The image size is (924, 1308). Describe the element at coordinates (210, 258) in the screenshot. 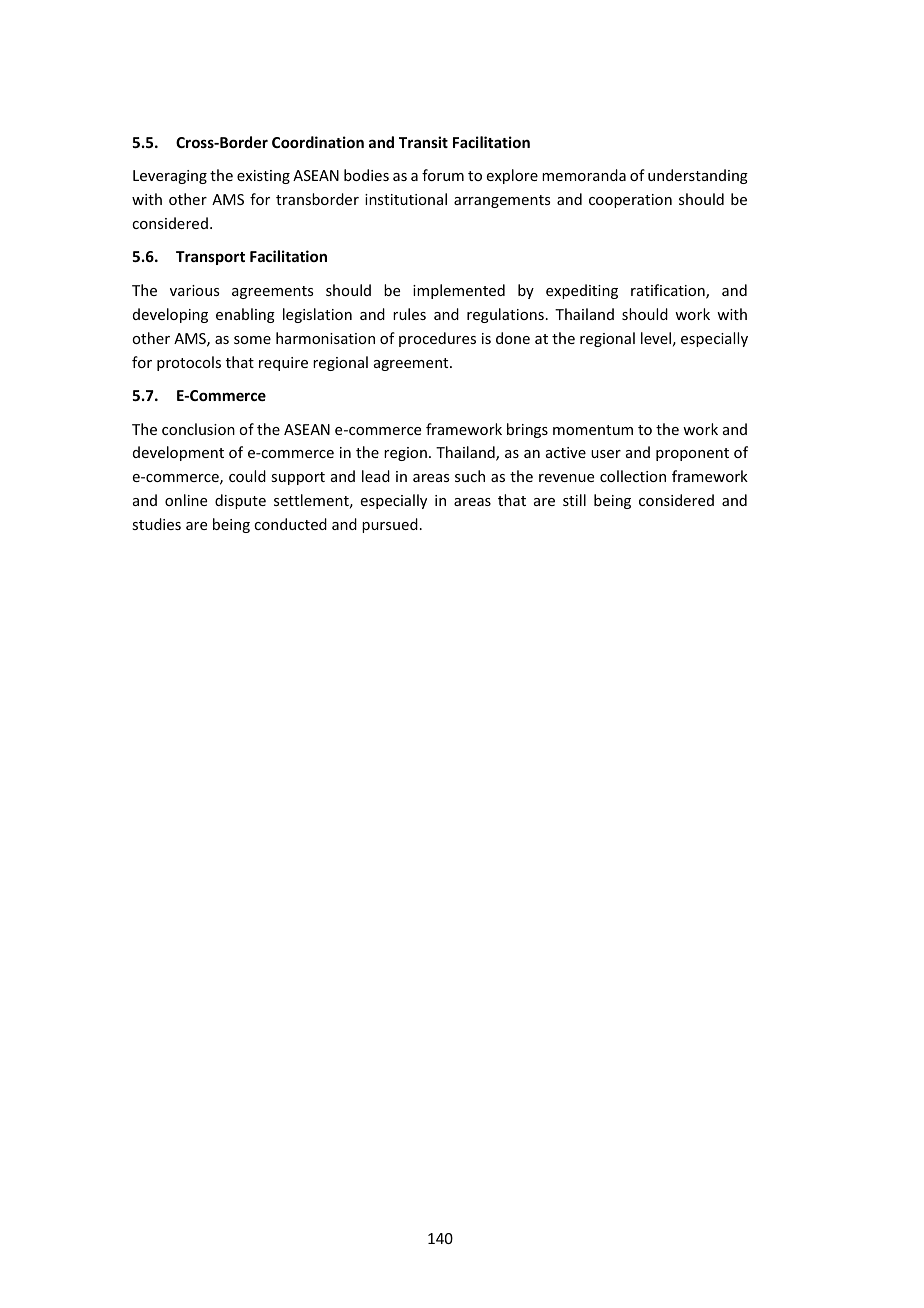

I see `Transport` at that location.
